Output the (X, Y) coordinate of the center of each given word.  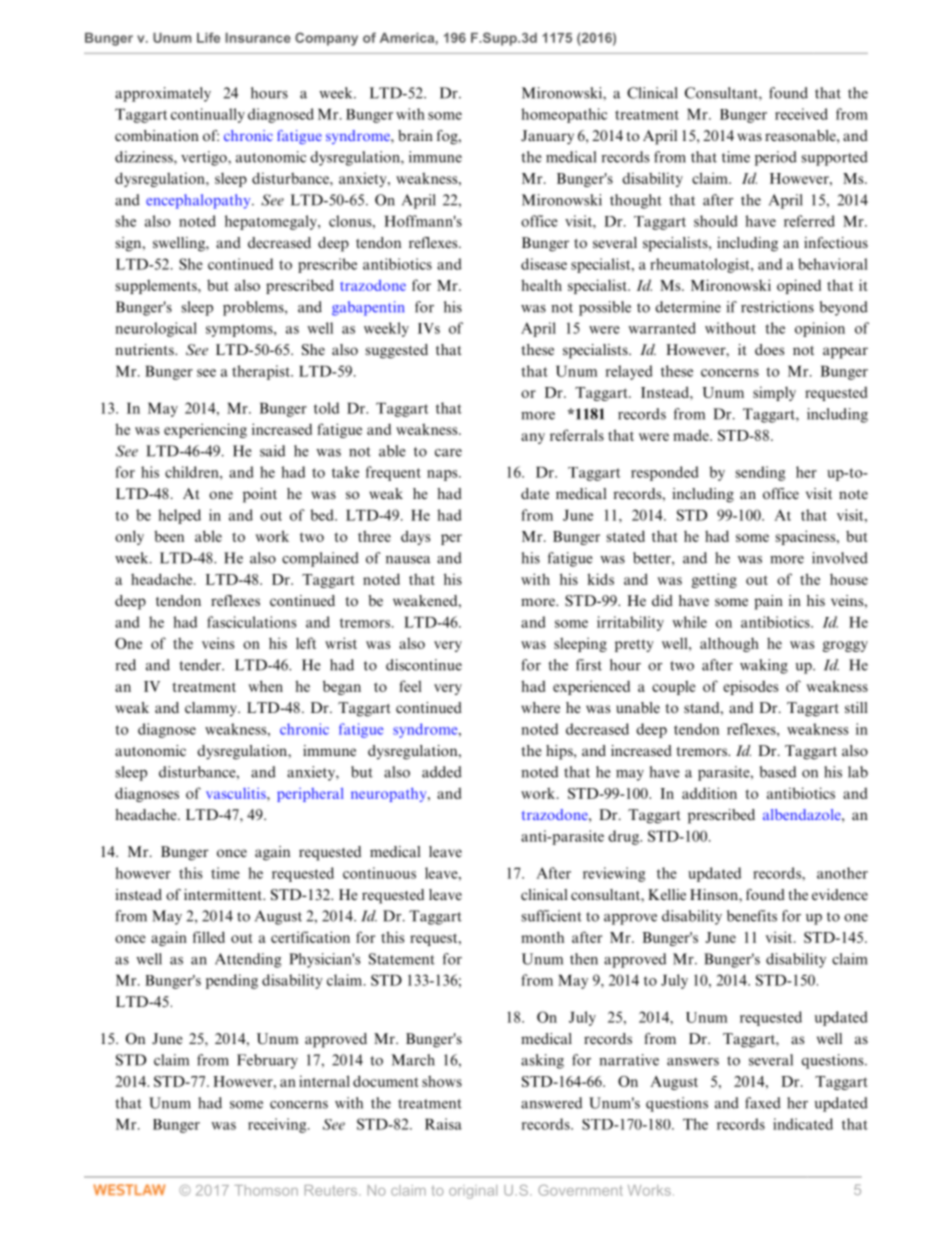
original (473, 1192)
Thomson (266, 1190)
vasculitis (237, 793)
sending (760, 473)
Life (208, 37)
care (448, 453)
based (778, 772)
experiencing (205, 430)
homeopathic (564, 115)
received (801, 114)
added (442, 772)
